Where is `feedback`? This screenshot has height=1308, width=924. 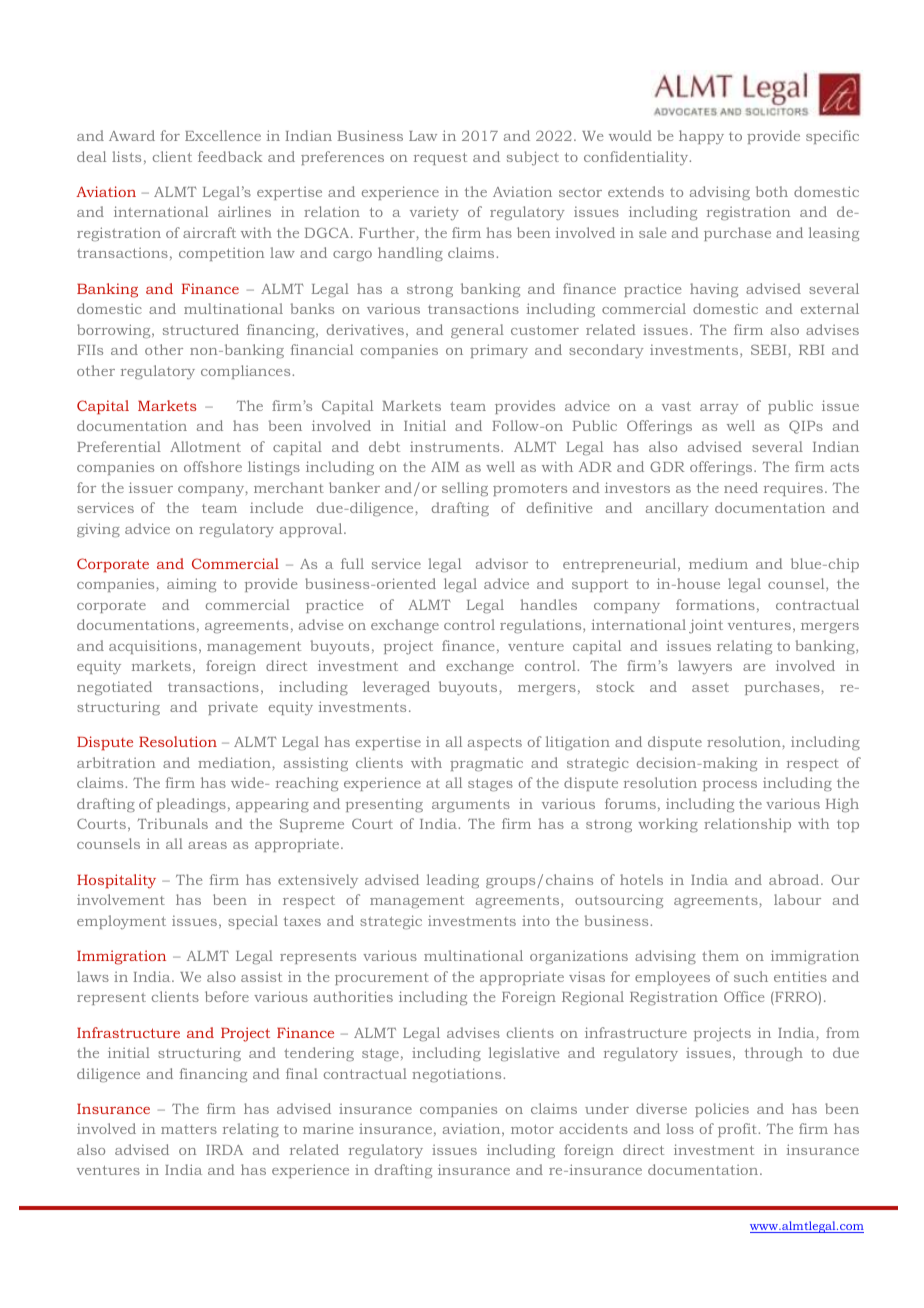
feedback is located at coordinates (230, 156).
